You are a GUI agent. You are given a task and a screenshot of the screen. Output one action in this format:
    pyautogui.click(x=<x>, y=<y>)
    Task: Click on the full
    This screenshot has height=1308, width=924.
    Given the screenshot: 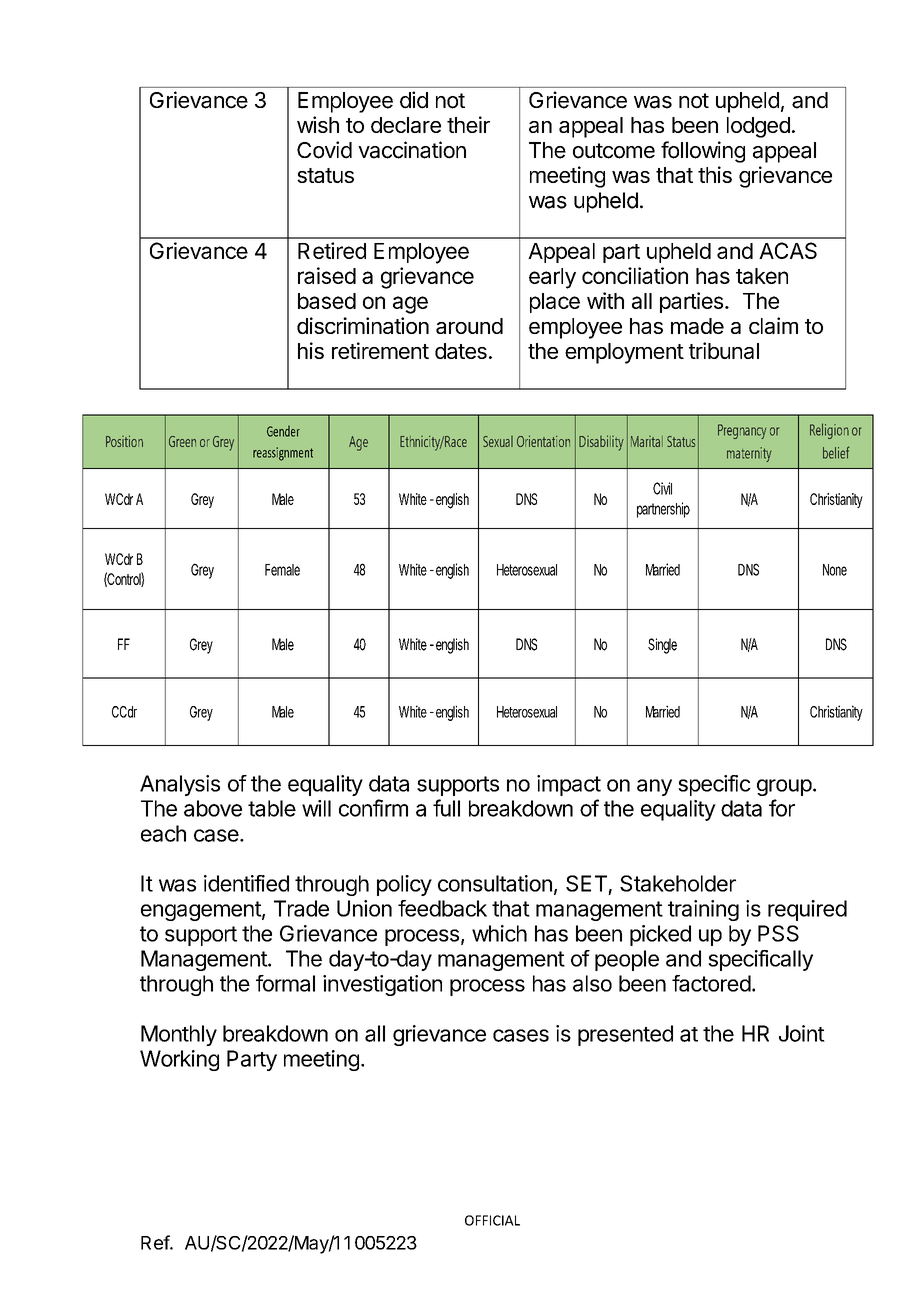 What is the action you would take?
    pyautogui.click(x=446, y=808)
